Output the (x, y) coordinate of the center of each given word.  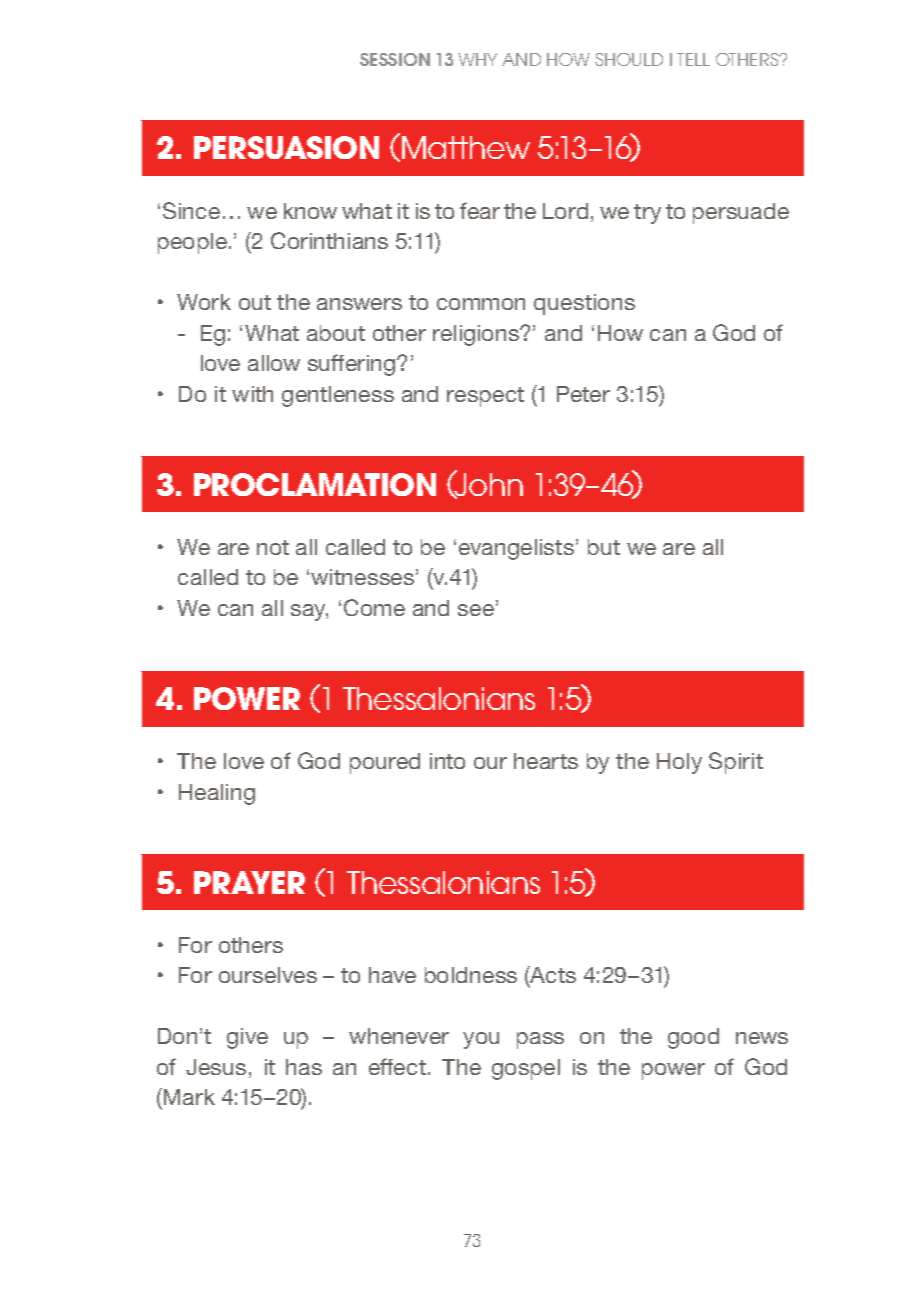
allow (274, 363)
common (481, 304)
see (476, 610)
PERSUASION (286, 147)
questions (584, 304)
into (447, 761)
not (273, 547)
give (247, 1038)
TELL (693, 59)
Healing (217, 794)
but (604, 547)
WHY (477, 59)
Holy (679, 763)
